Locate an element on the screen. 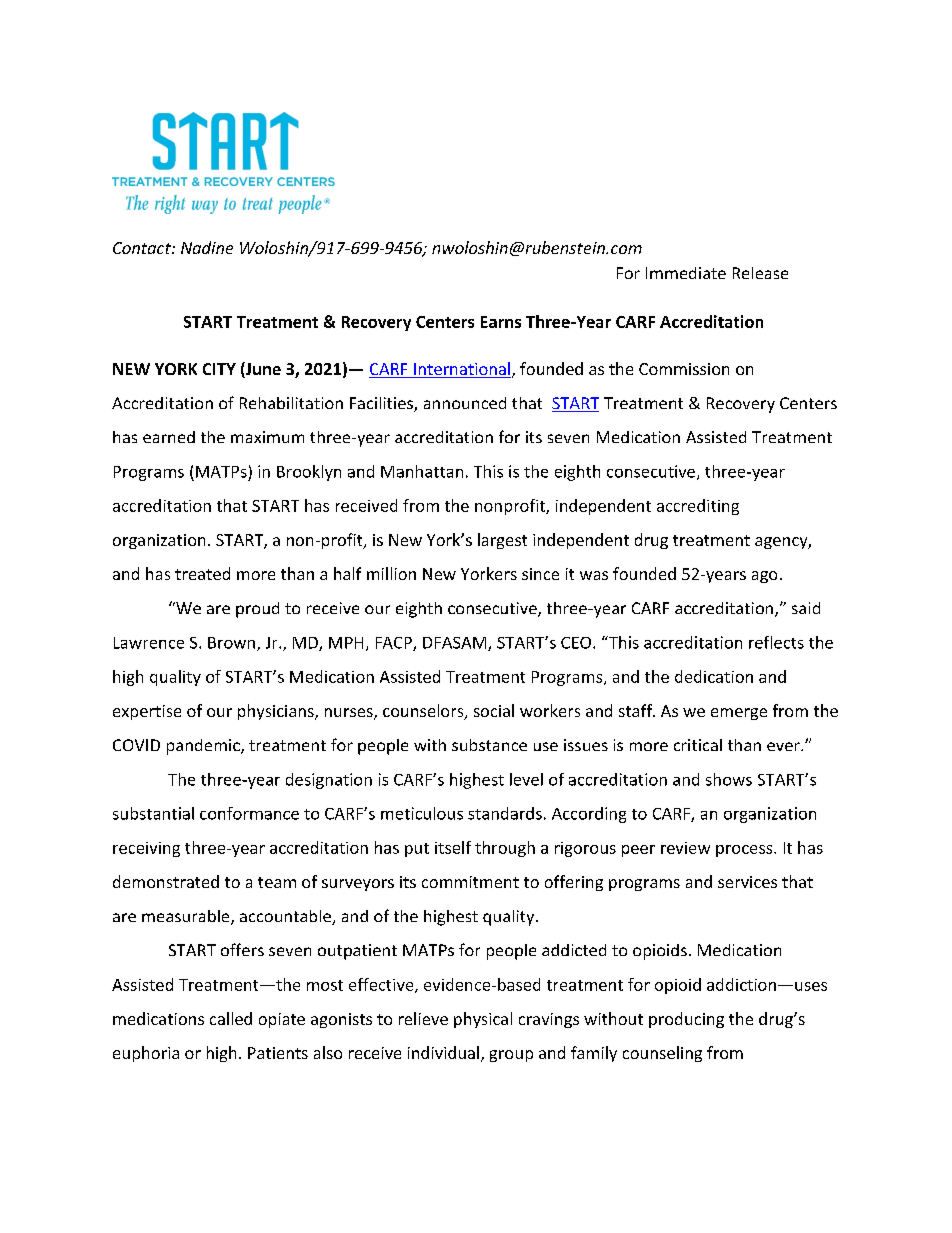 The image size is (952, 1233). shows is located at coordinates (729, 779).
